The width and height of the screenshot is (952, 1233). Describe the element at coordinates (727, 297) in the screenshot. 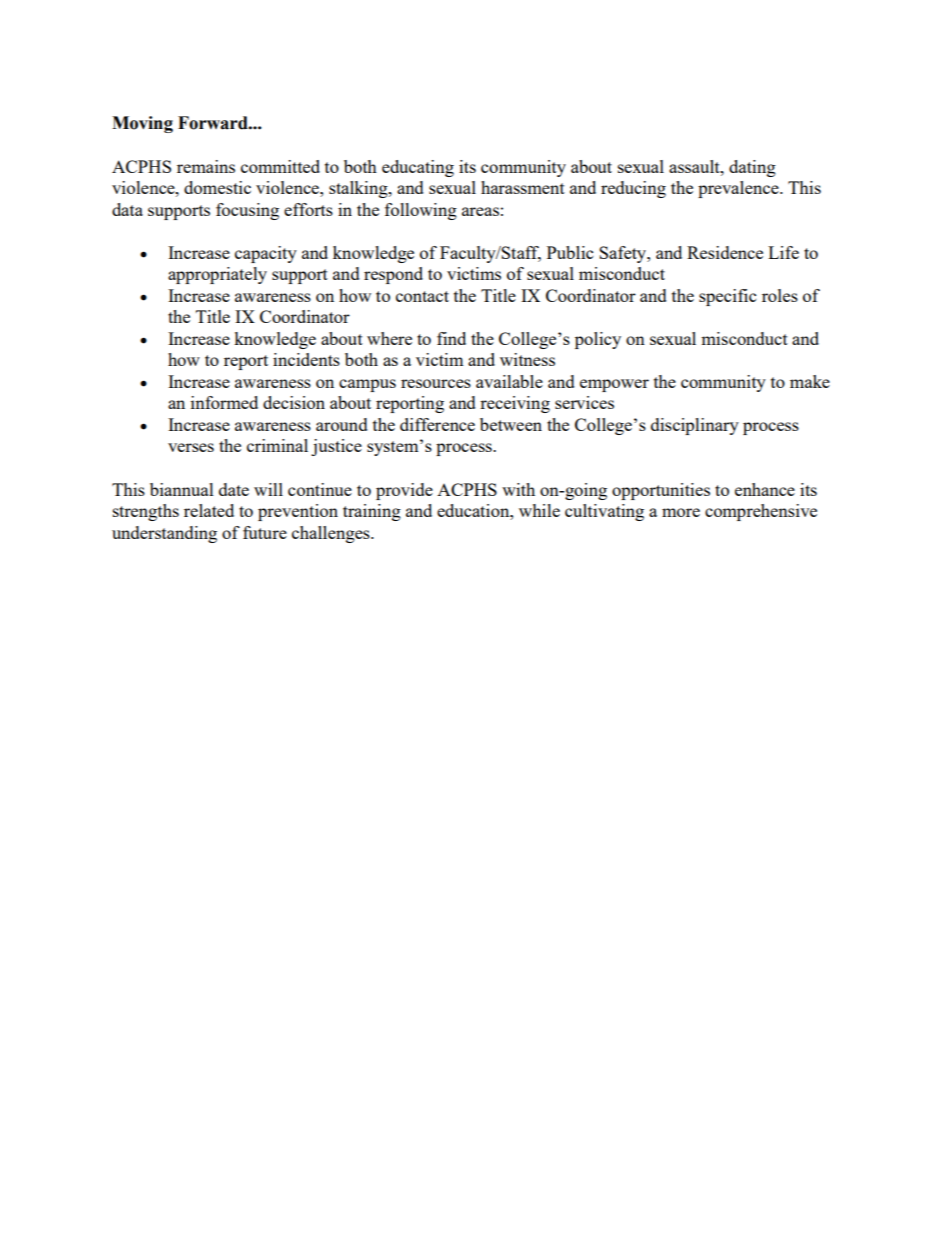

I see `specific` at that location.
